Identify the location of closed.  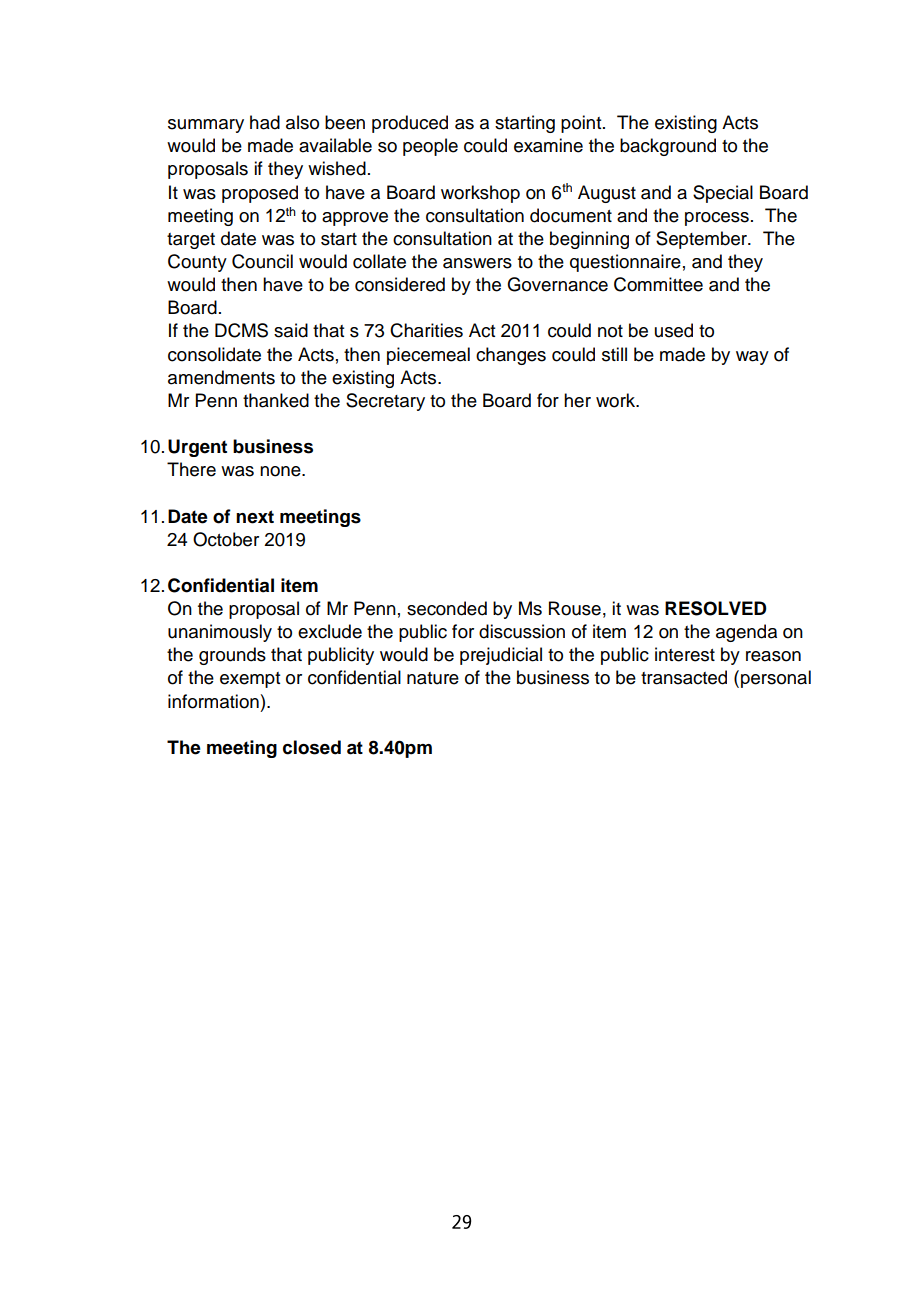
(312, 747).
